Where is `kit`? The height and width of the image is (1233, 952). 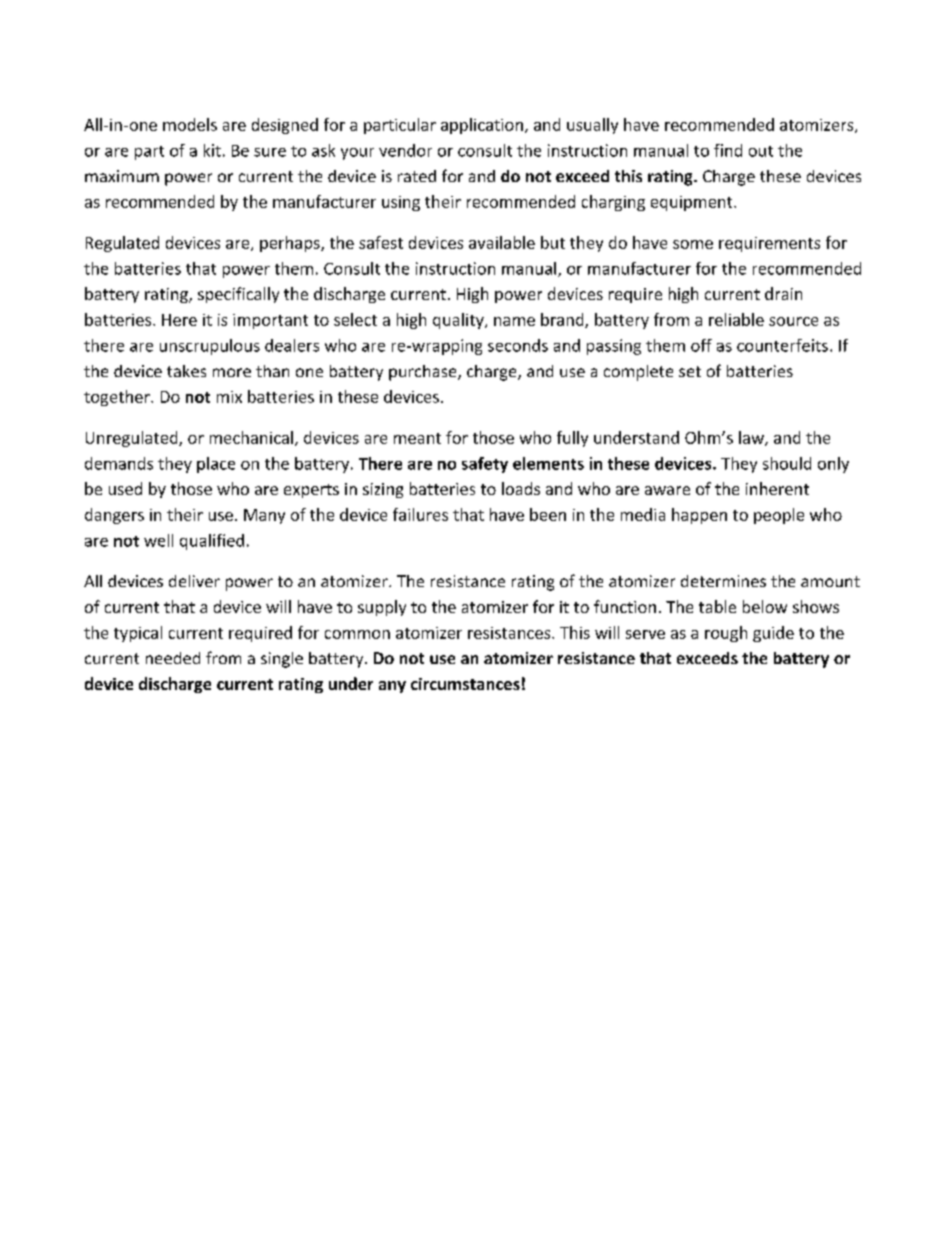
kit is located at coordinates (212, 150).
